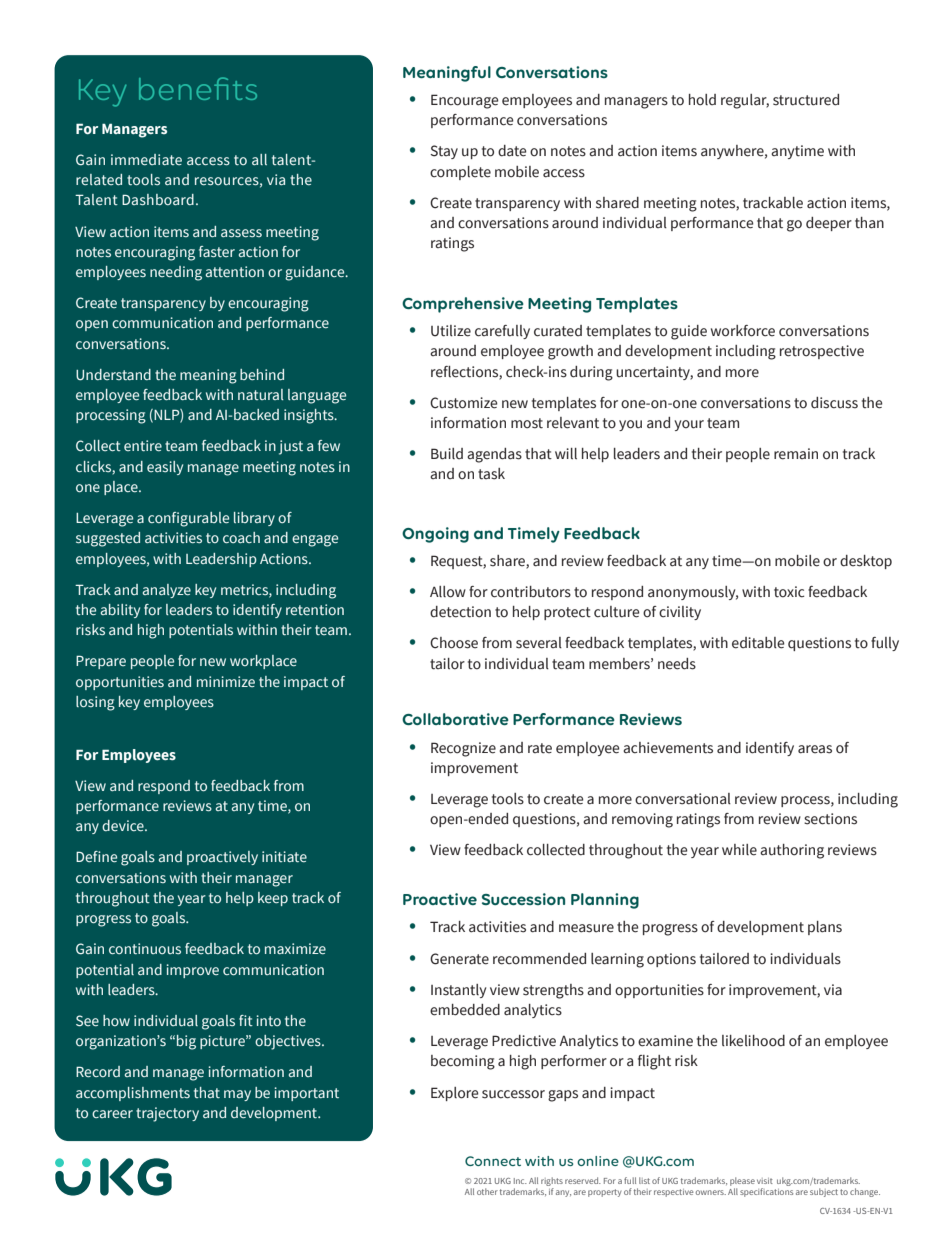 Image resolution: width=952 pixels, height=1233 pixels. Describe the element at coordinates (830, 819) in the page. I see `sections` at that location.
